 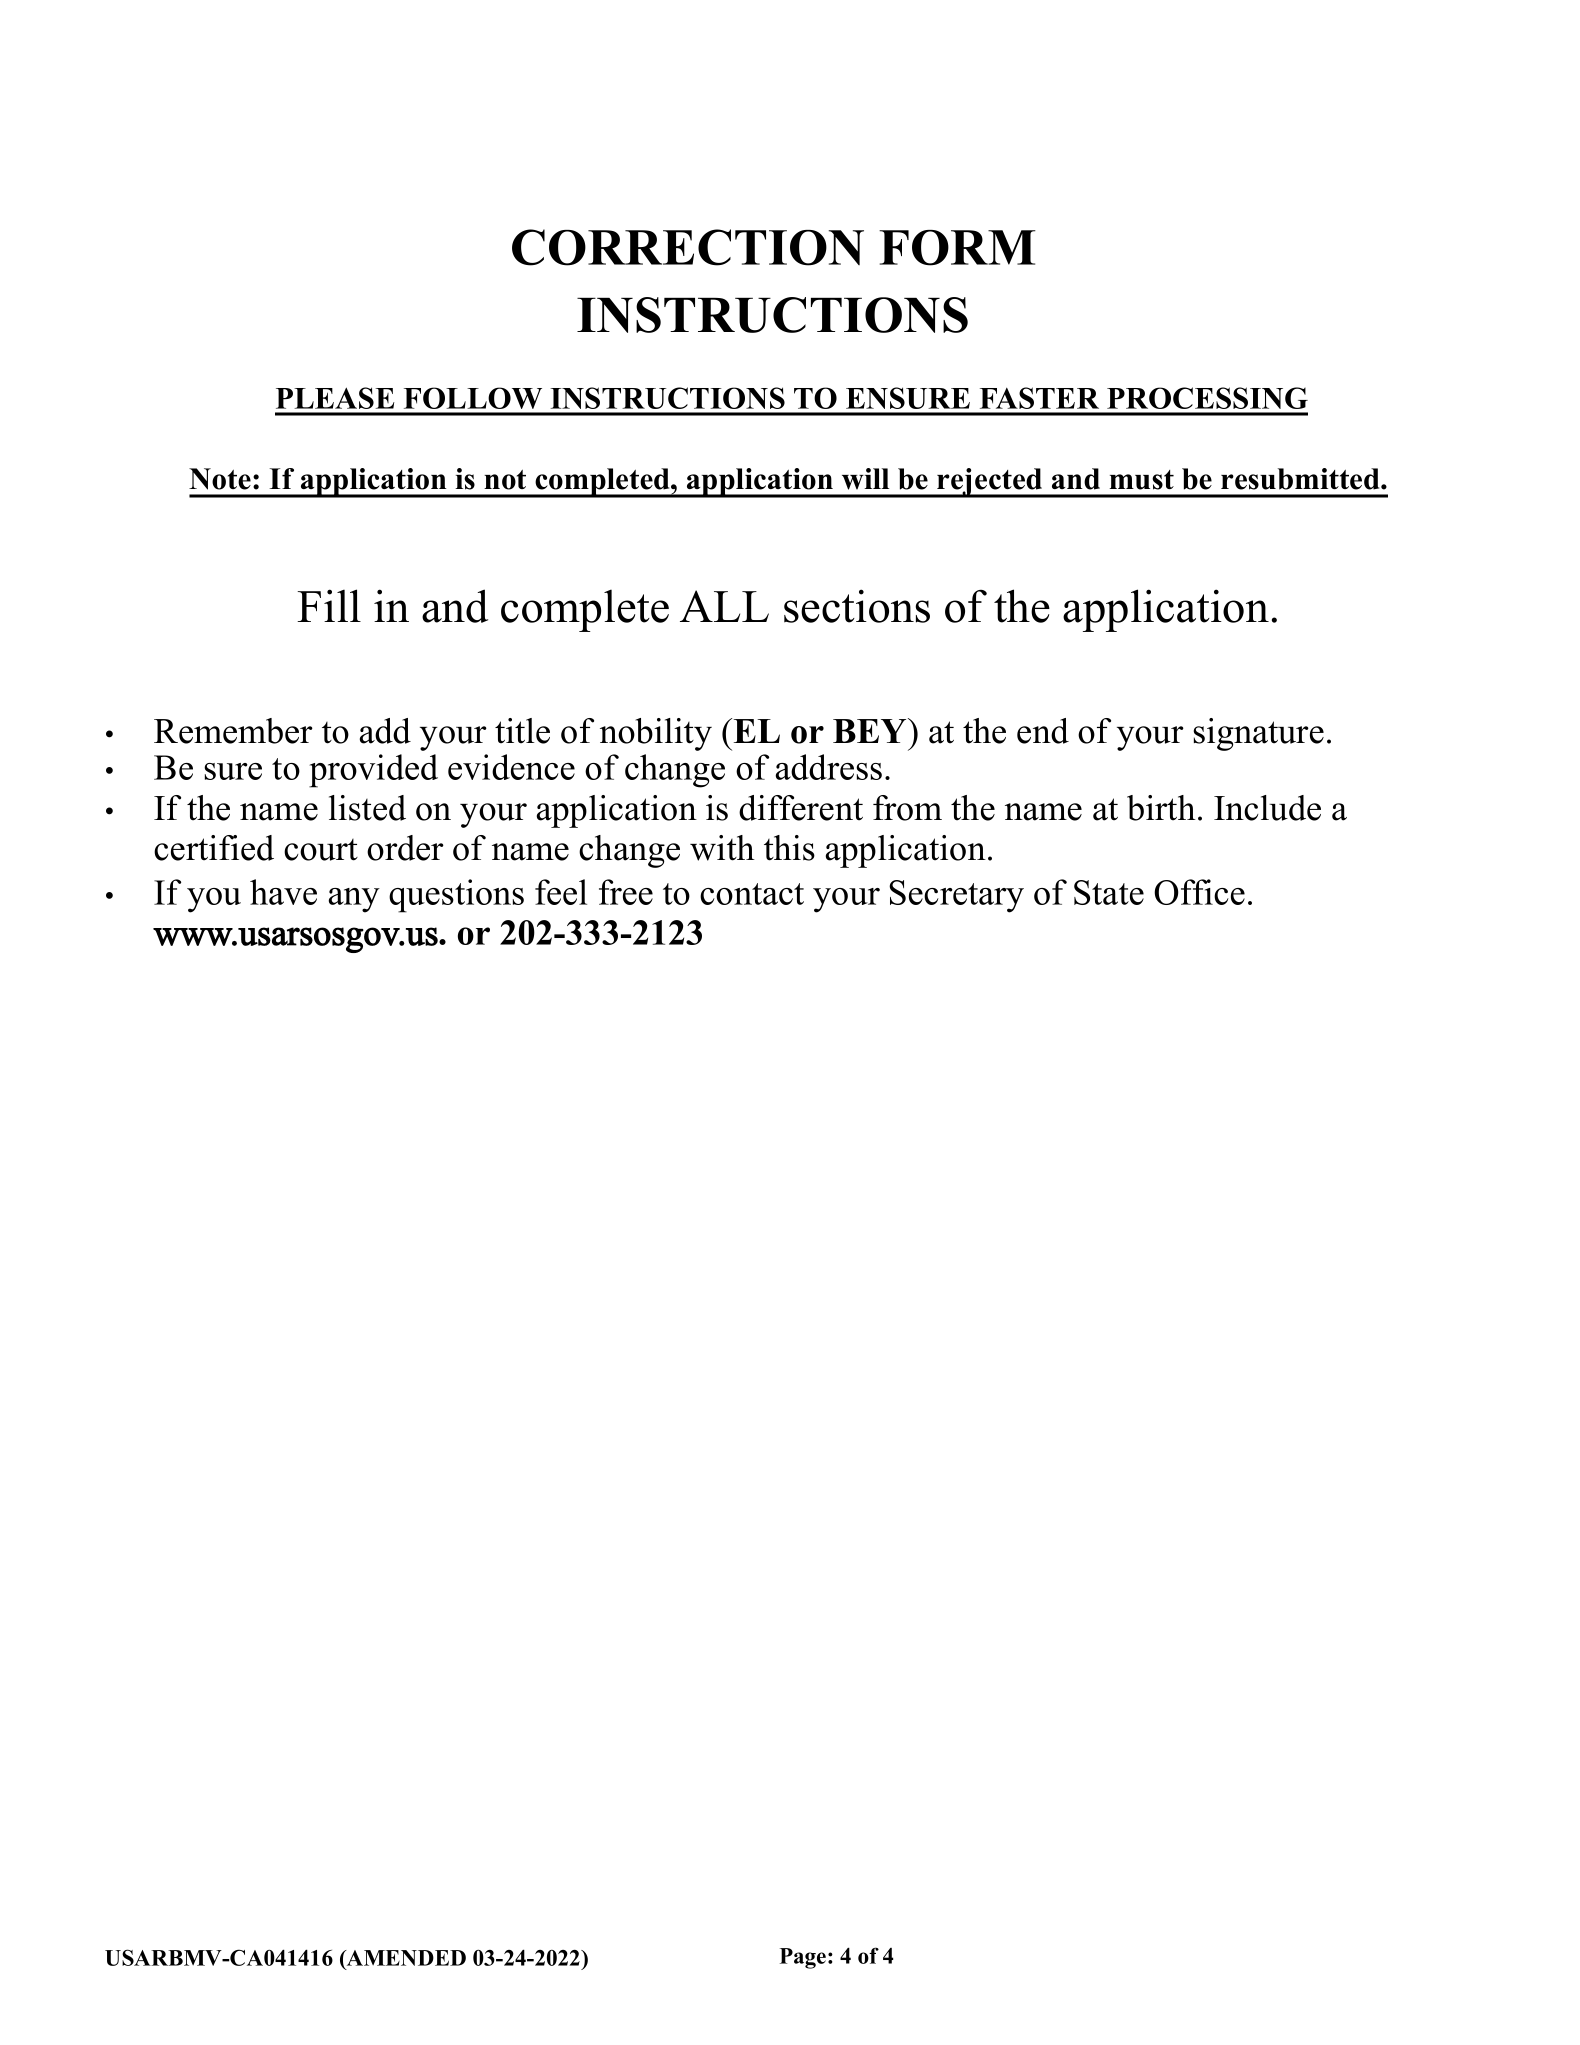 What do you see at coordinates (329, 605) in the screenshot?
I see `Fill` at bounding box center [329, 605].
